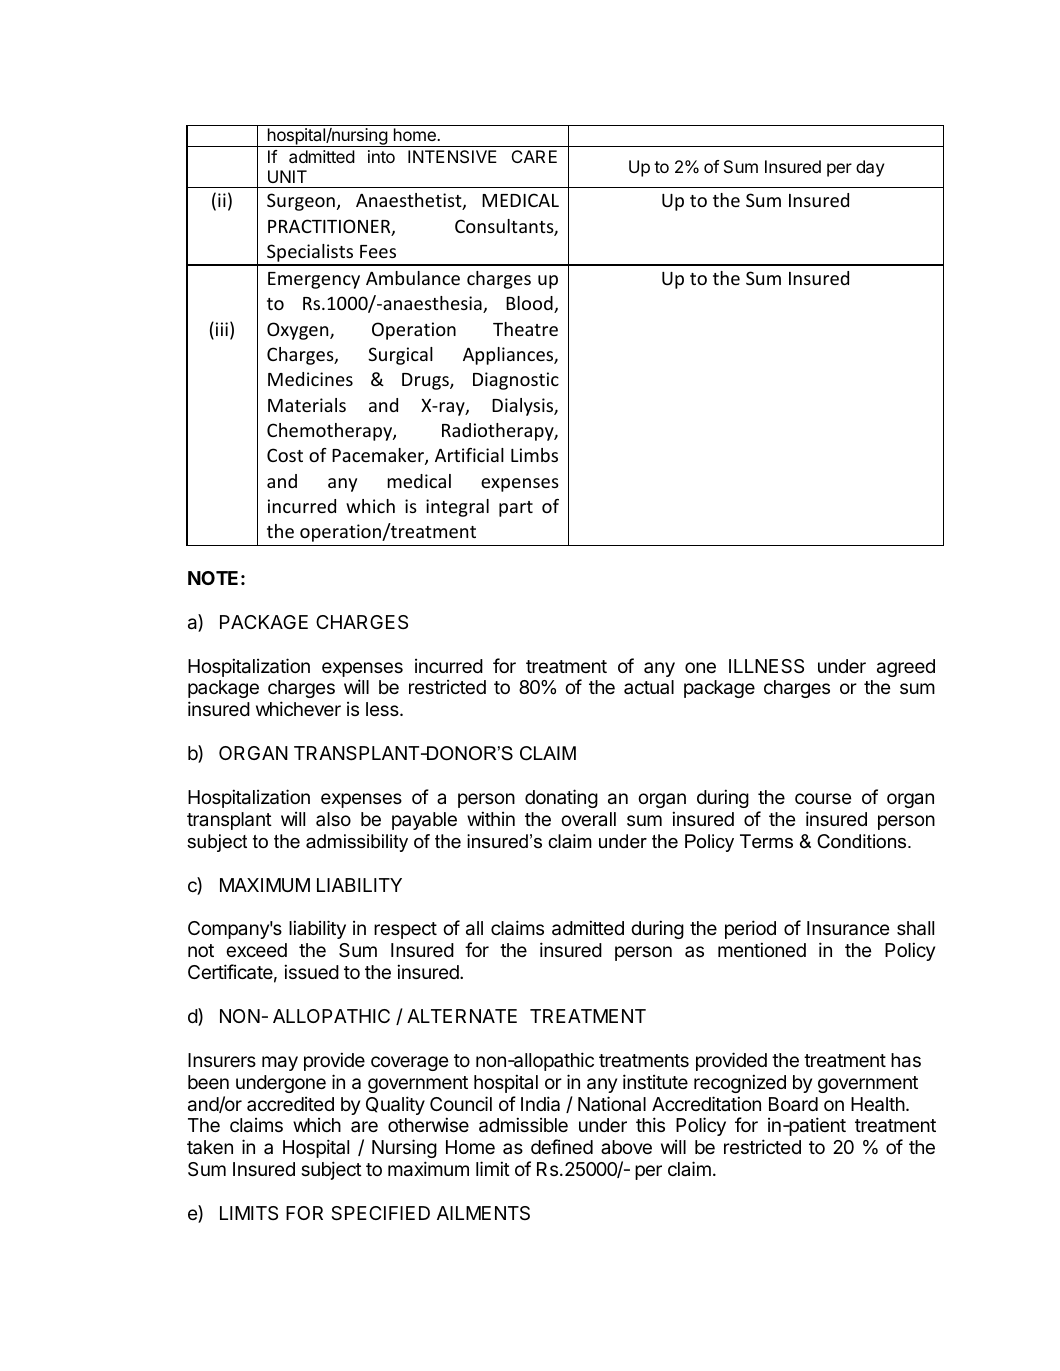 The width and height of the screenshot is (1060, 1371). I want to click on also, so click(333, 819).
